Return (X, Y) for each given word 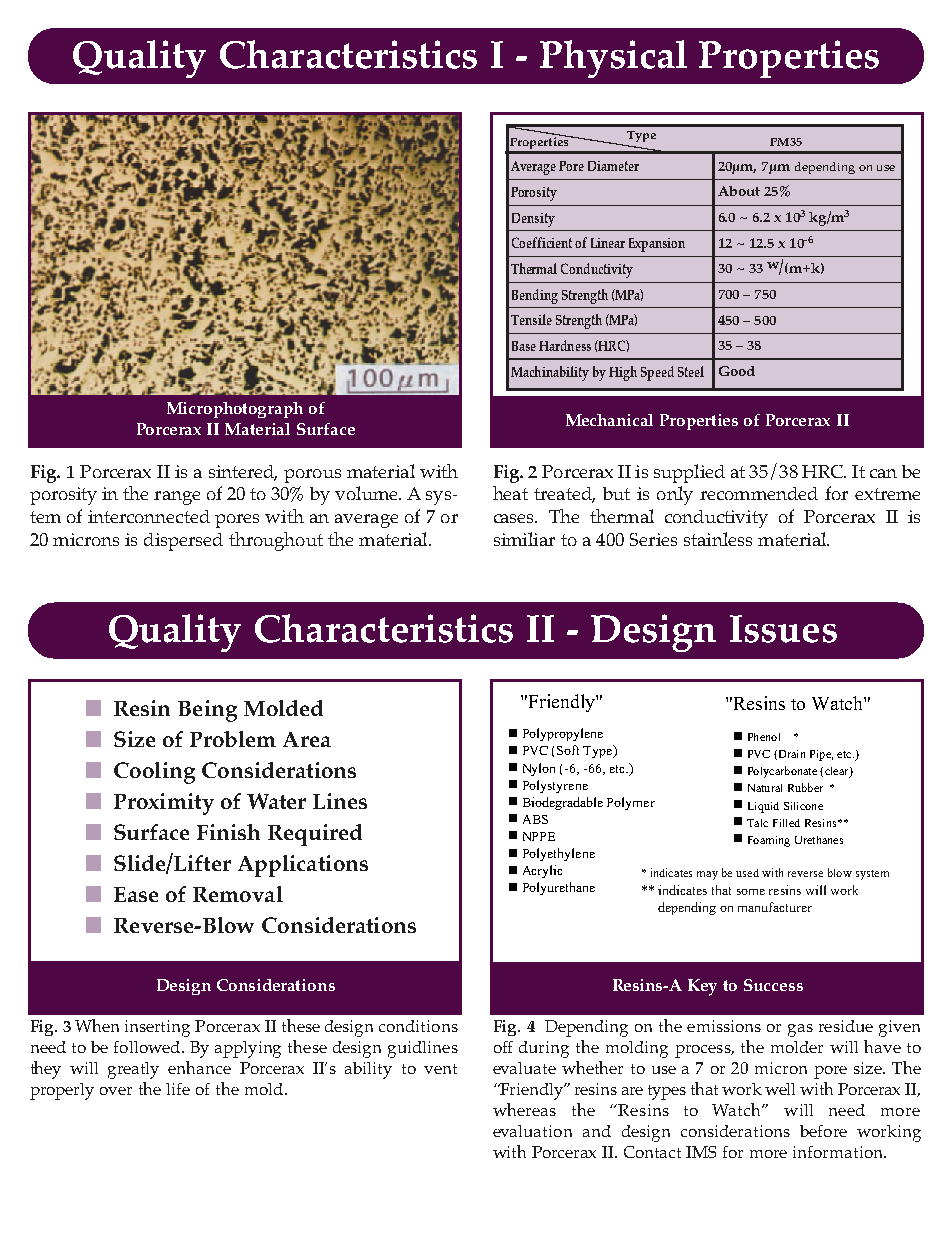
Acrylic (542, 871)
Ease (136, 894)
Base (524, 346)
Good (737, 371)
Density (533, 220)
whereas (524, 1109)
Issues (783, 629)
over (116, 1091)
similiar (524, 539)
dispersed (183, 542)
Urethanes (819, 840)
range (177, 498)
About (739, 191)
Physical (613, 59)
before (823, 1131)
